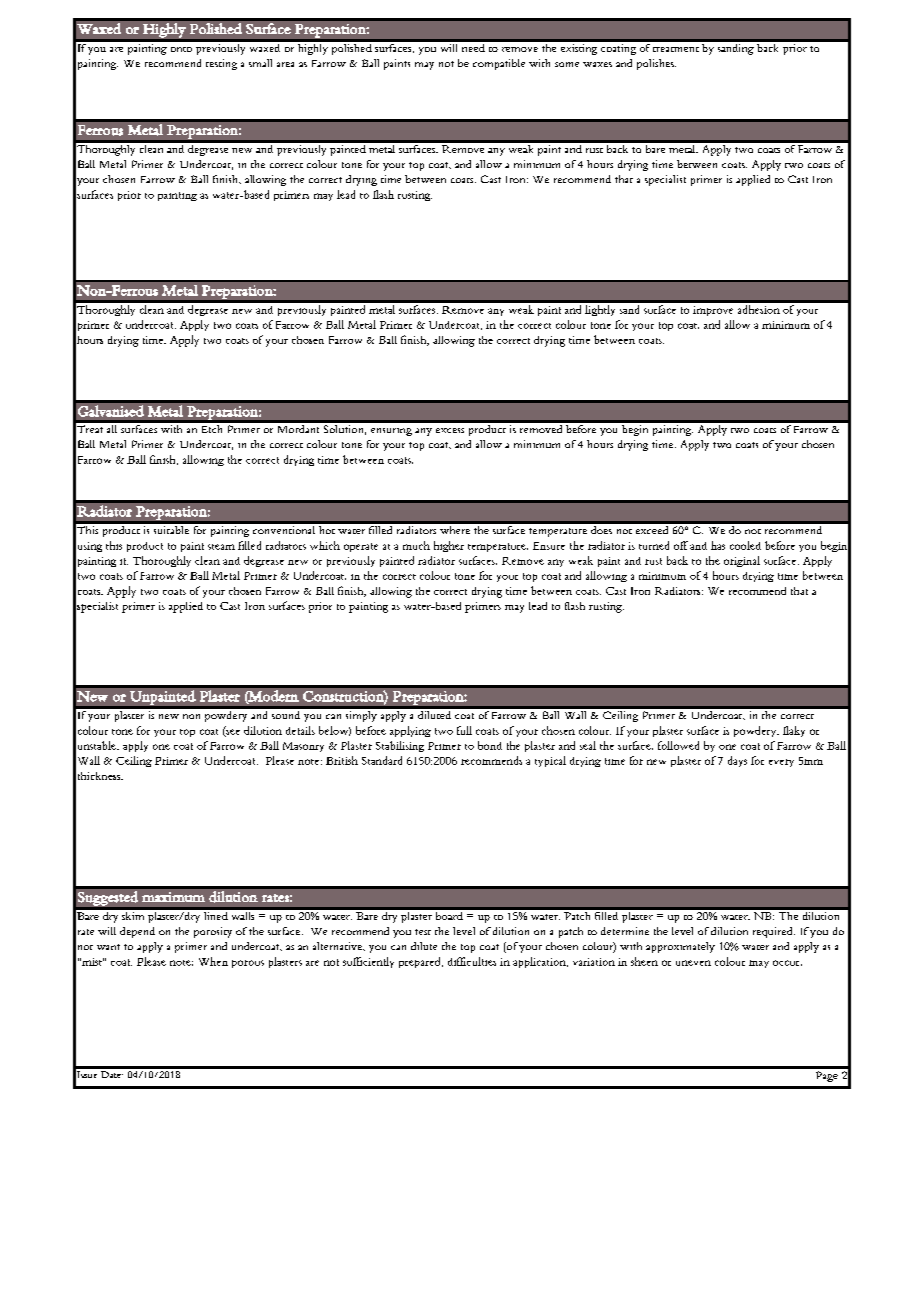  I want to click on waxes, so click(597, 64).
